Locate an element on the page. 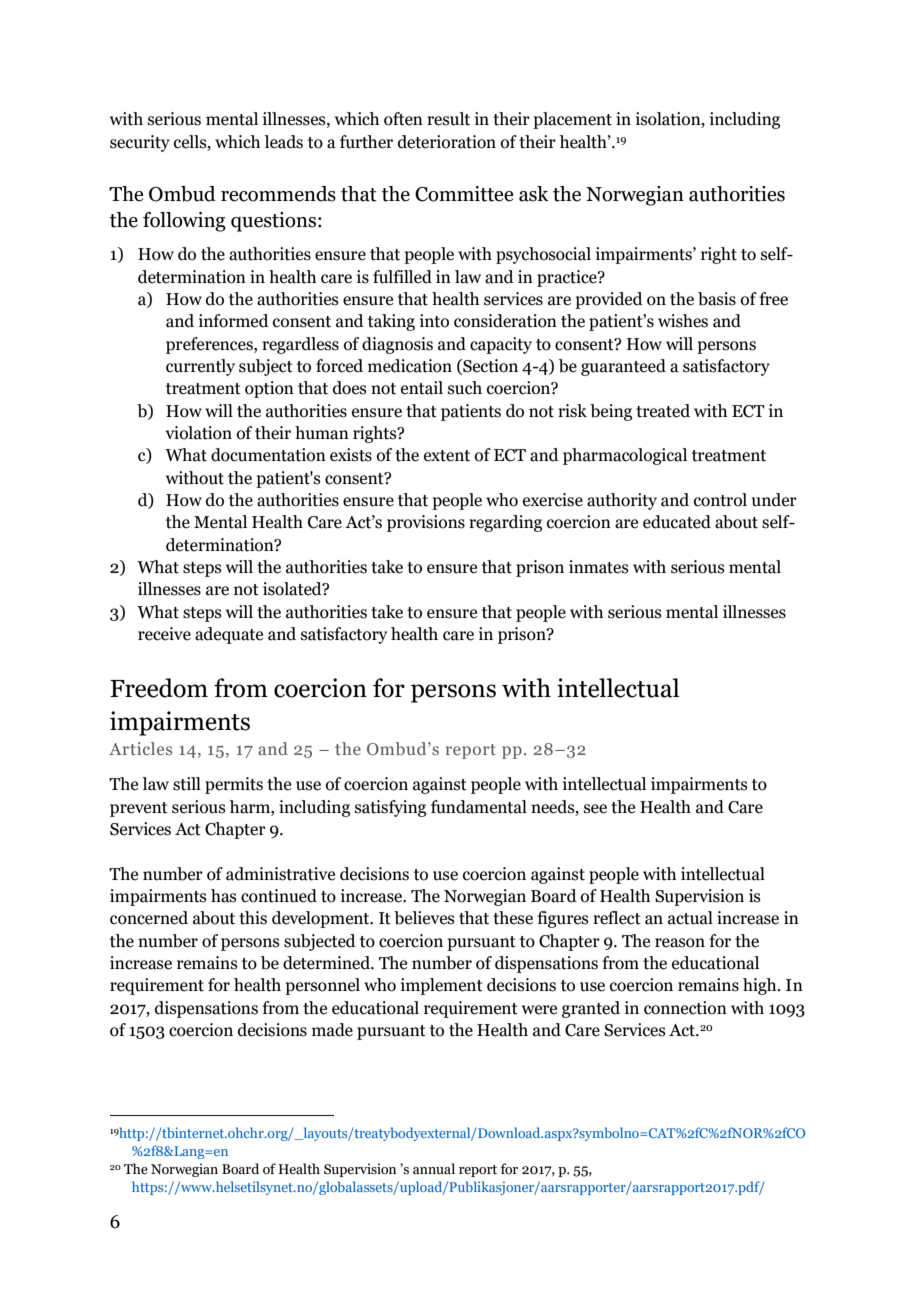 The height and width of the document is (1308, 924). annual is located at coordinates (434, 1169).
